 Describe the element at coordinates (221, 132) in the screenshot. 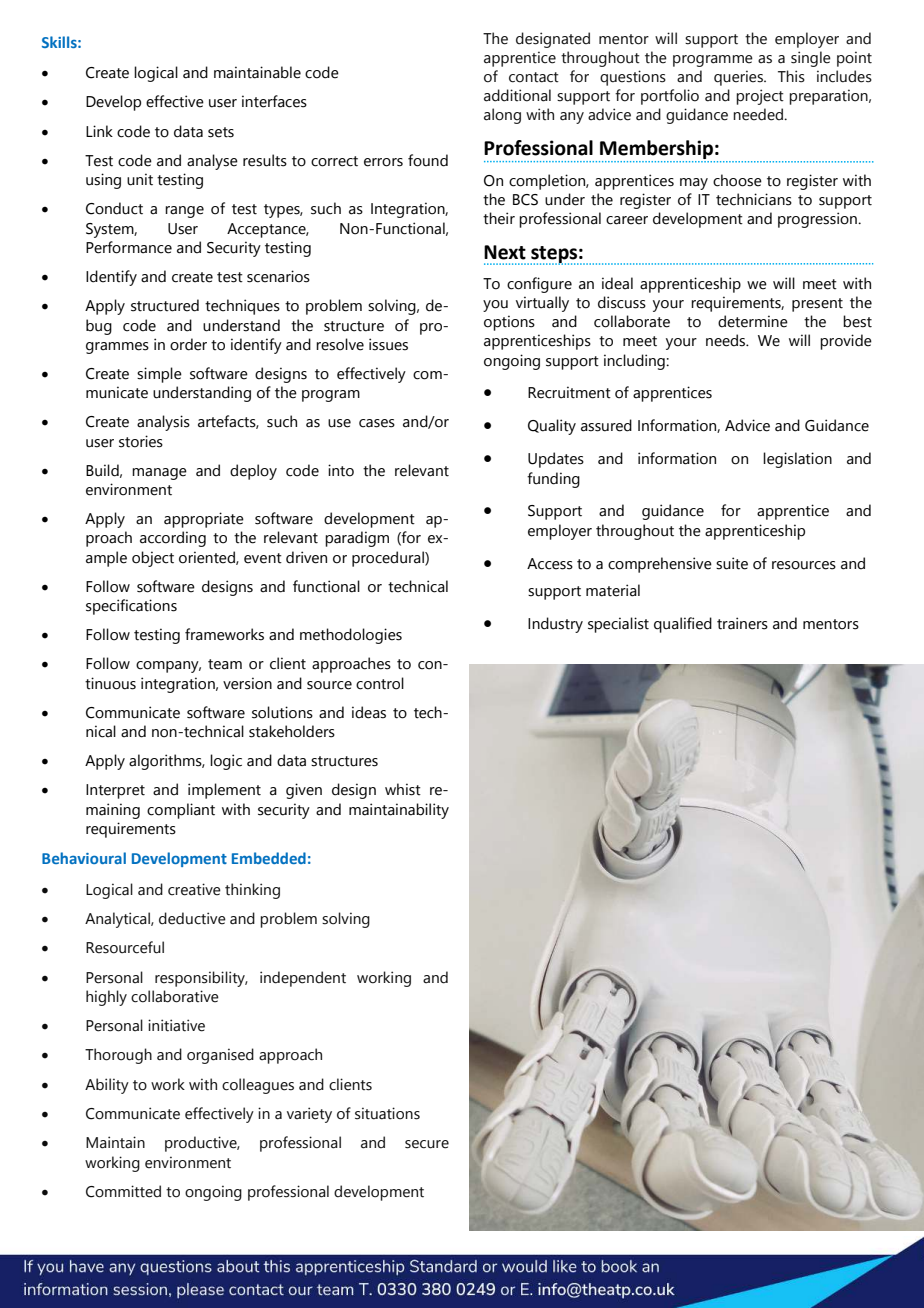

I see `sets` at that location.
